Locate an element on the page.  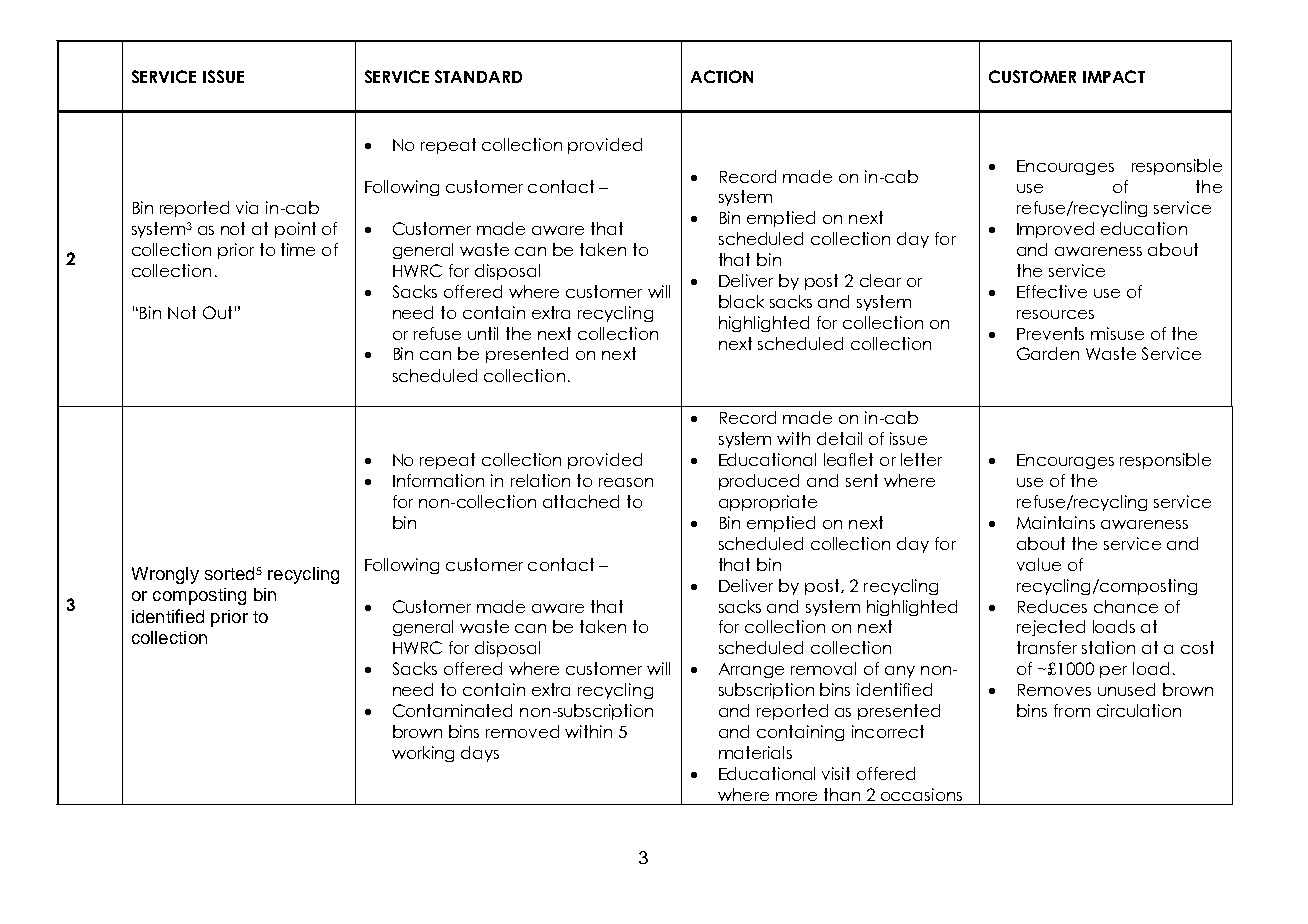
reason is located at coordinates (626, 482).
